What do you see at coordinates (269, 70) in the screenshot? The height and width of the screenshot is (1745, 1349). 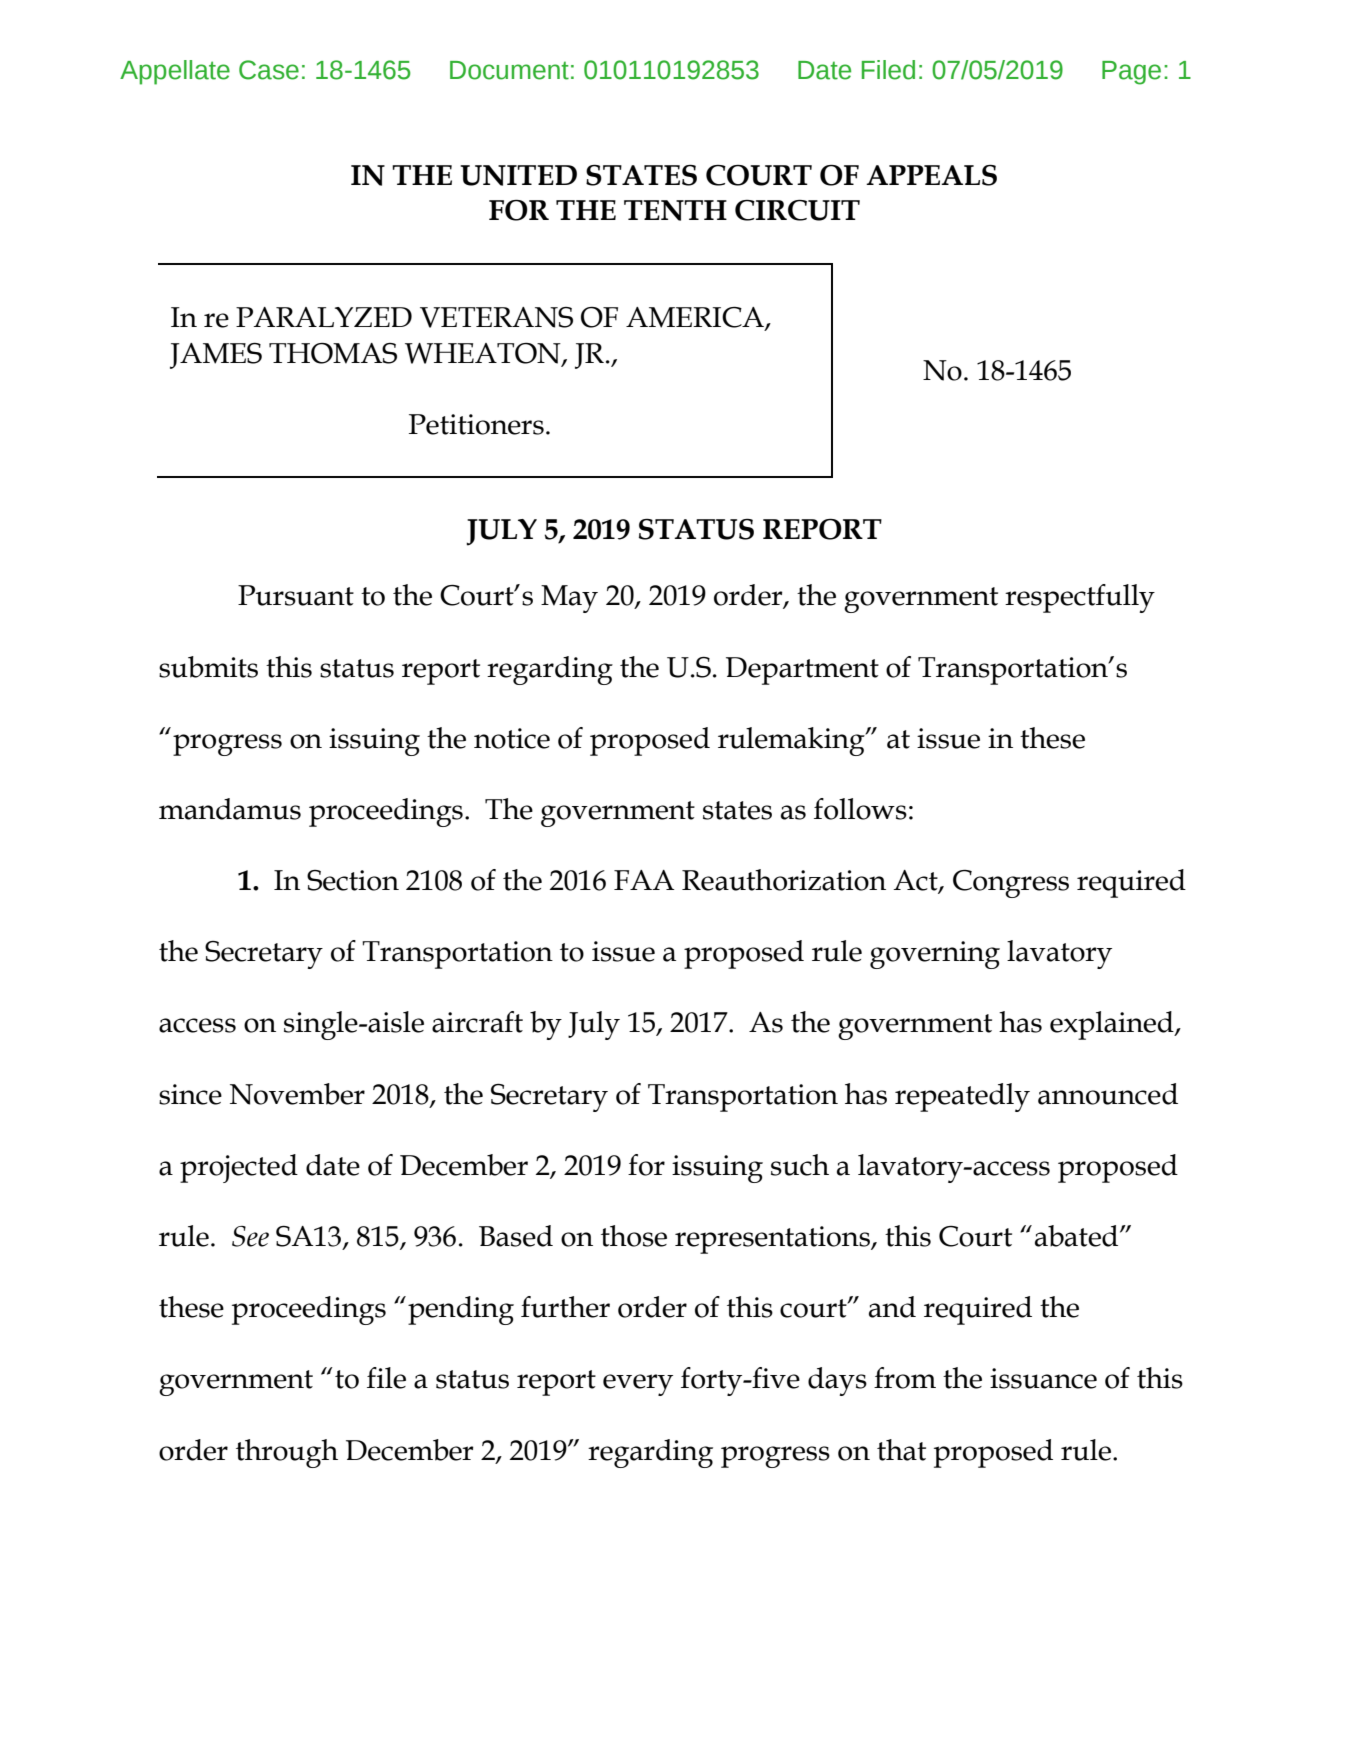 I see `Case` at bounding box center [269, 70].
